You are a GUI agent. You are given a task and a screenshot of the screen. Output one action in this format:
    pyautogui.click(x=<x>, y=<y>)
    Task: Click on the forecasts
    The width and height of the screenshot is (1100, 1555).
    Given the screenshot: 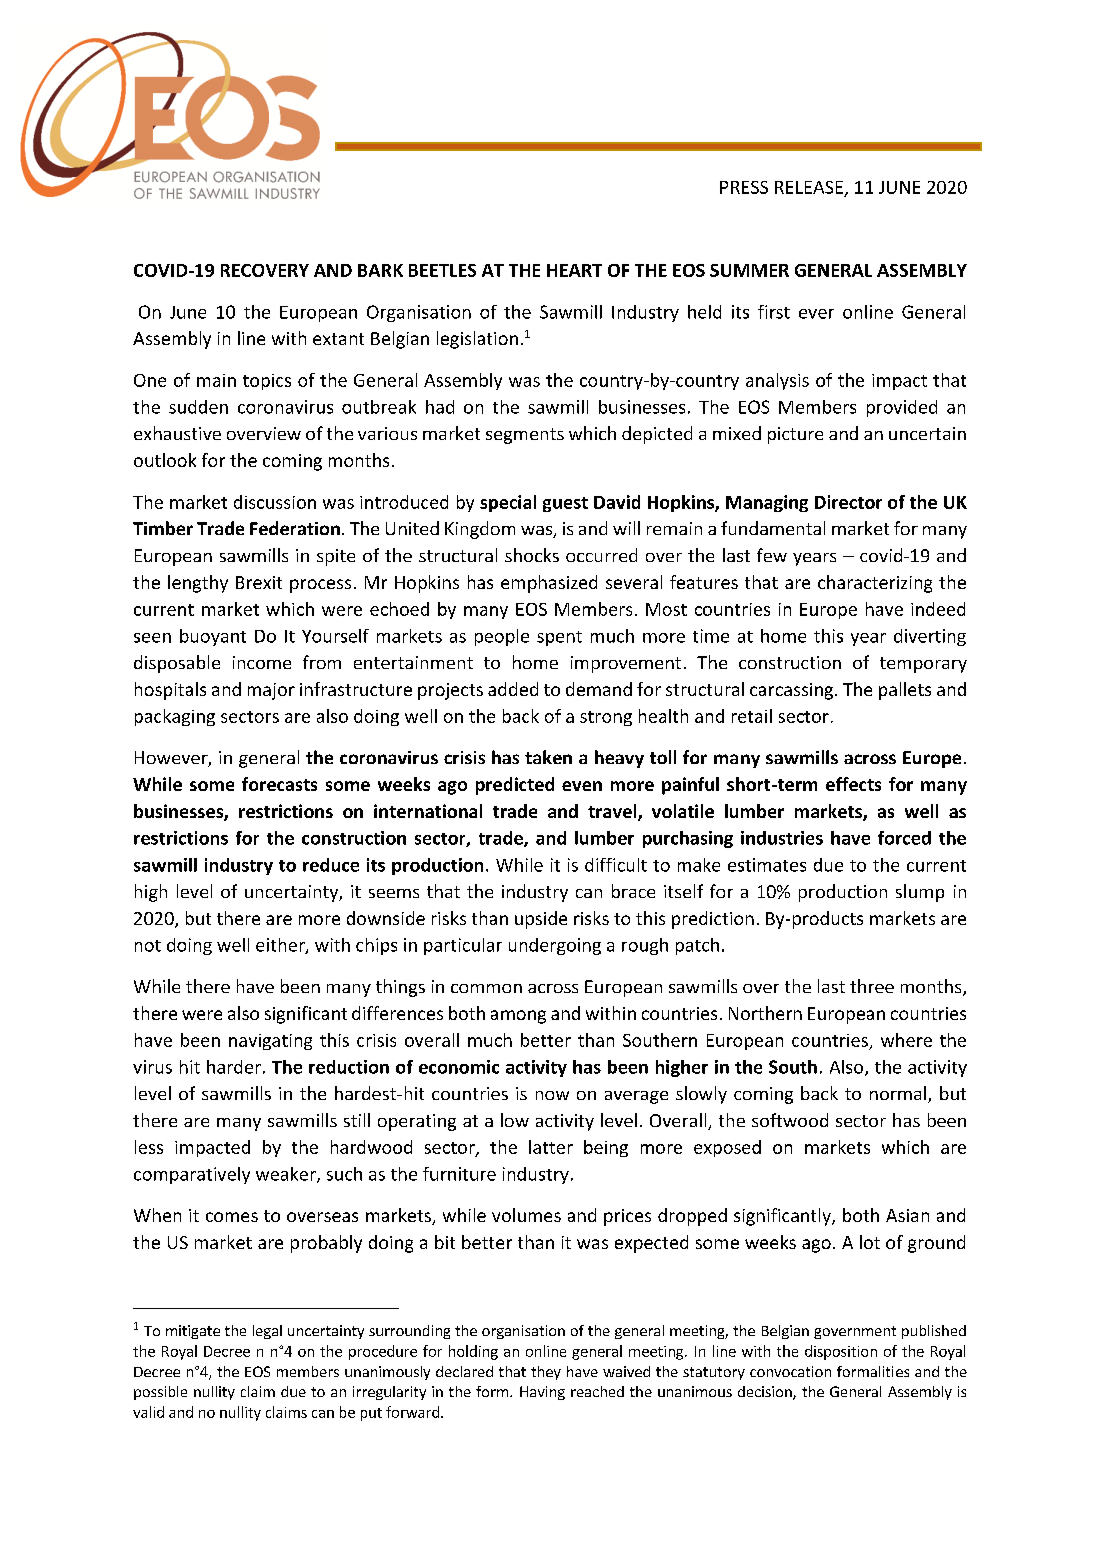 What is the action you would take?
    pyautogui.click(x=279, y=784)
